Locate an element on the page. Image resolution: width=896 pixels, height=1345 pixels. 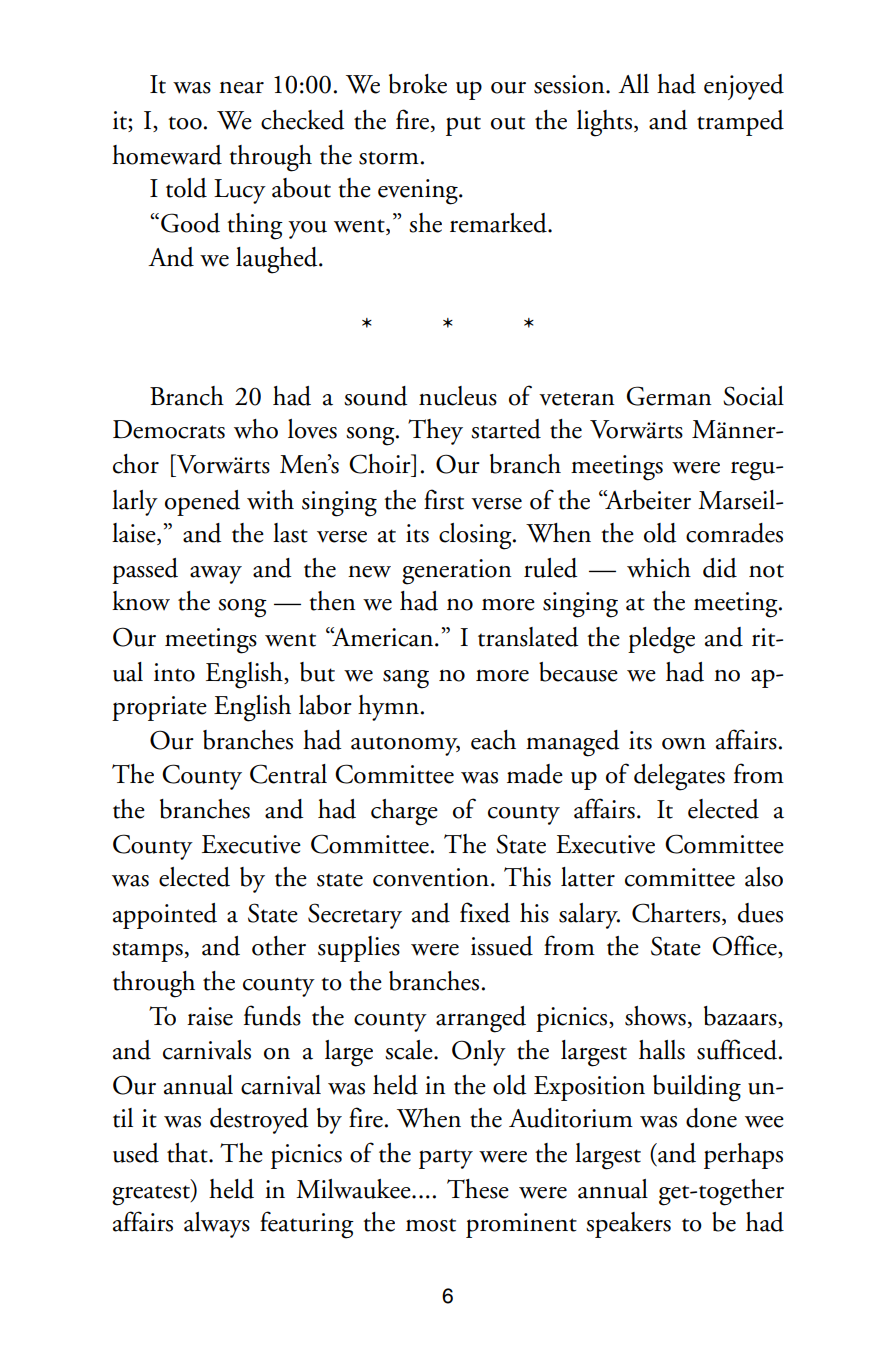
nucleus is located at coordinates (458, 396).
